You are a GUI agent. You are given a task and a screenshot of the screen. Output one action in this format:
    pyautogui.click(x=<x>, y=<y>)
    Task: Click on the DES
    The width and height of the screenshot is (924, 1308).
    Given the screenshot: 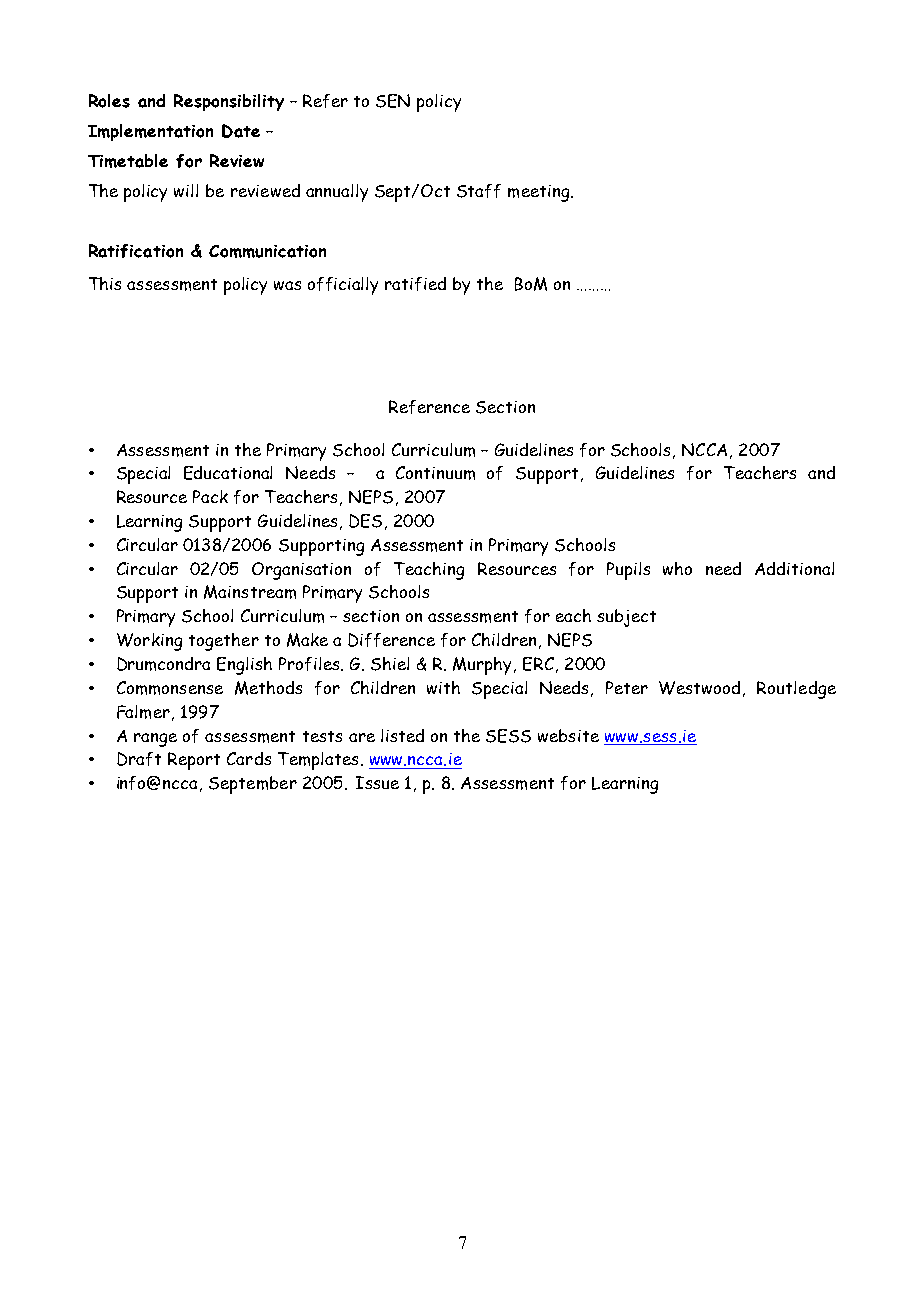 What is the action you would take?
    pyautogui.click(x=365, y=521)
